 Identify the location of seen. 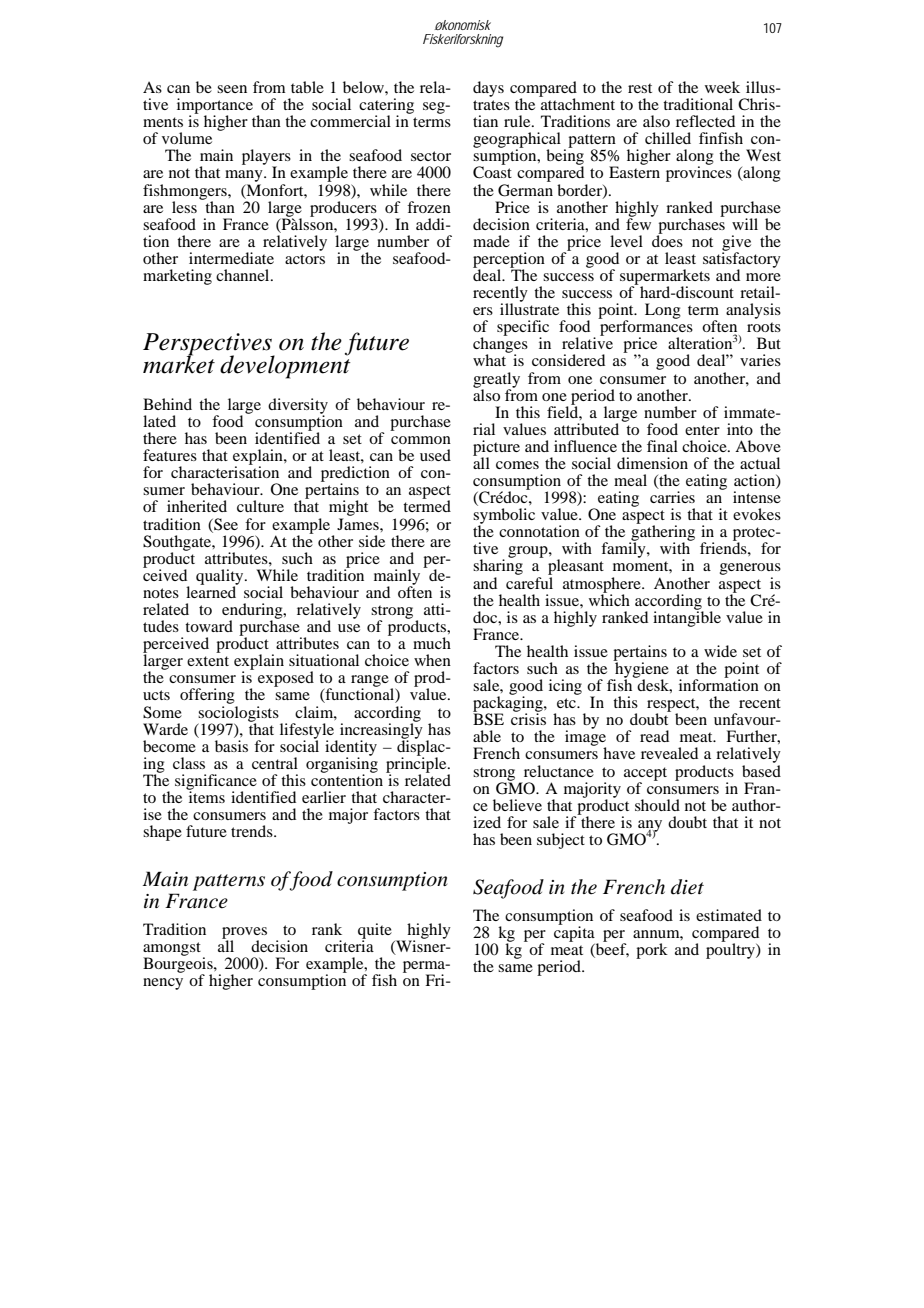
(232, 89).
